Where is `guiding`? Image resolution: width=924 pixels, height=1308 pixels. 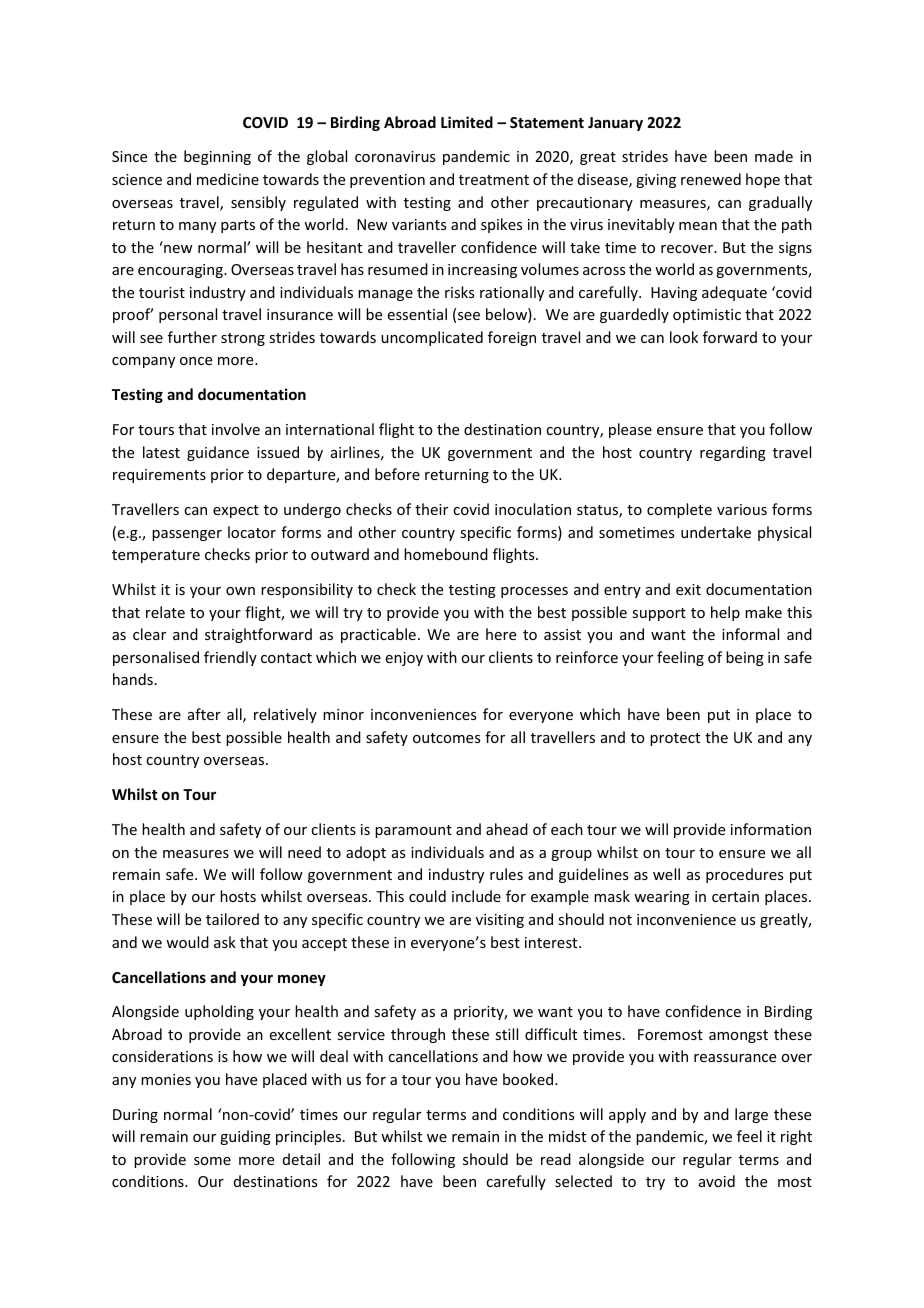 guiding is located at coordinates (245, 1137).
